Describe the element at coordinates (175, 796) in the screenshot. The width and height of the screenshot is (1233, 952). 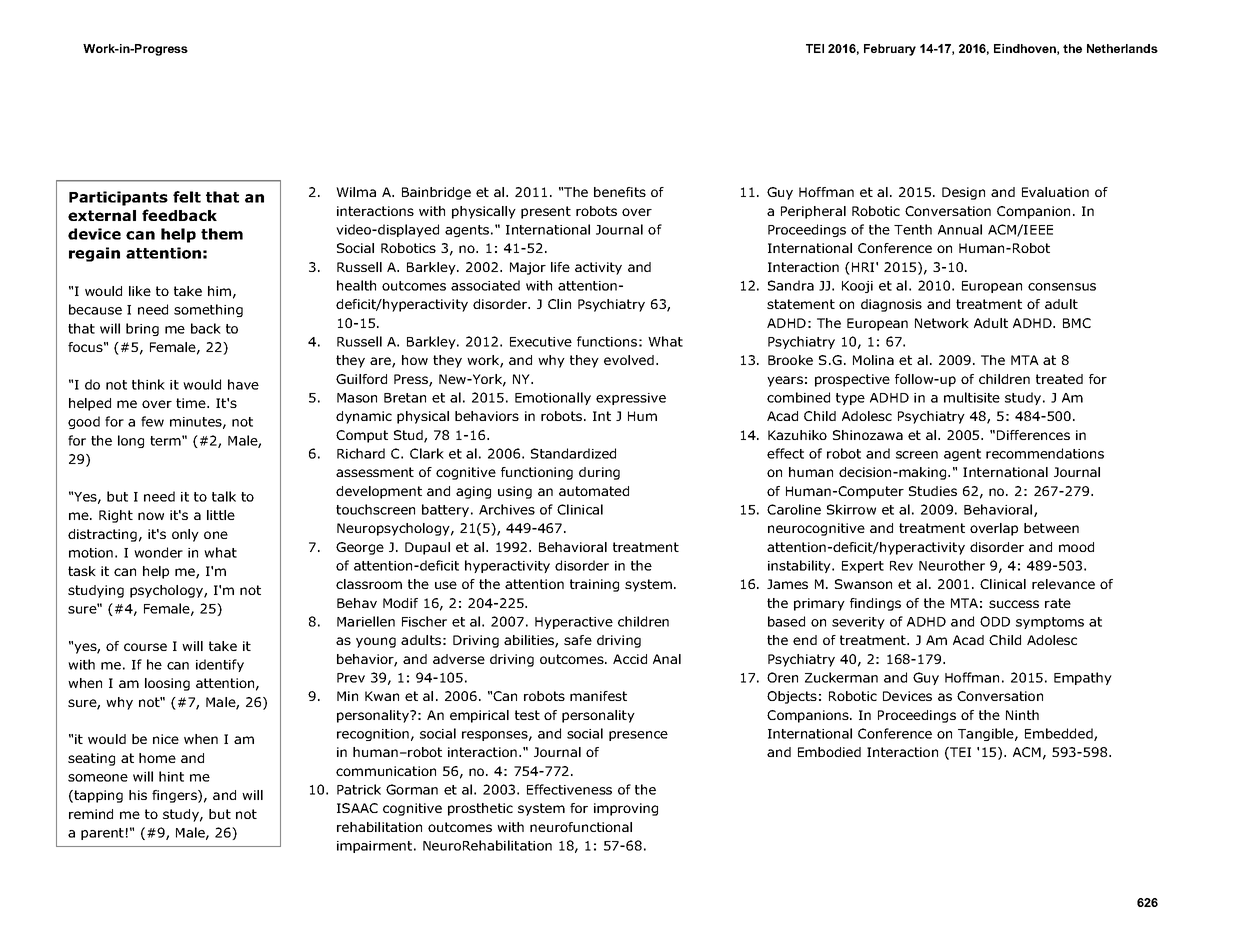
I see `fingers` at that location.
